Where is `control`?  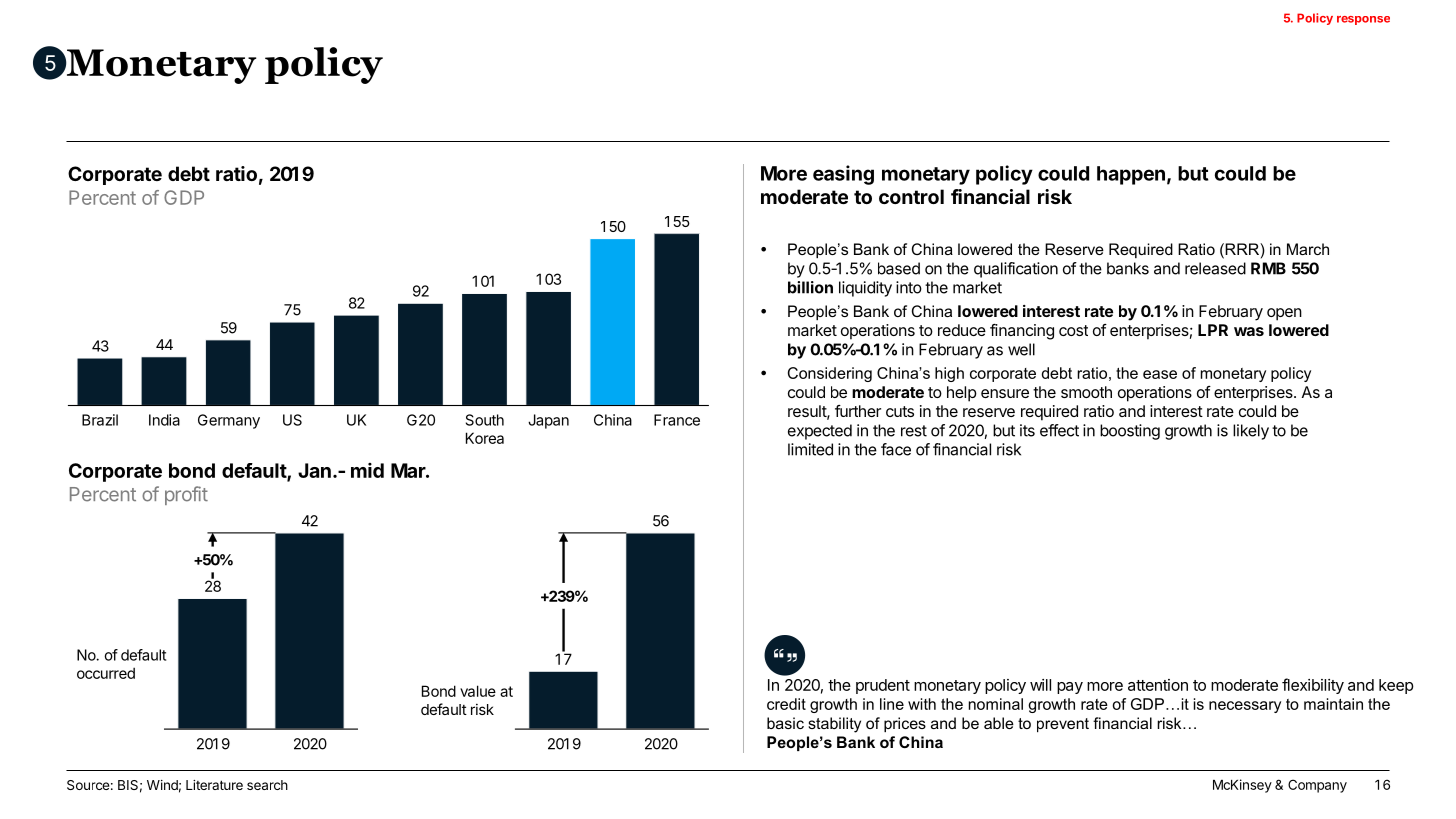
control is located at coordinates (911, 196).
